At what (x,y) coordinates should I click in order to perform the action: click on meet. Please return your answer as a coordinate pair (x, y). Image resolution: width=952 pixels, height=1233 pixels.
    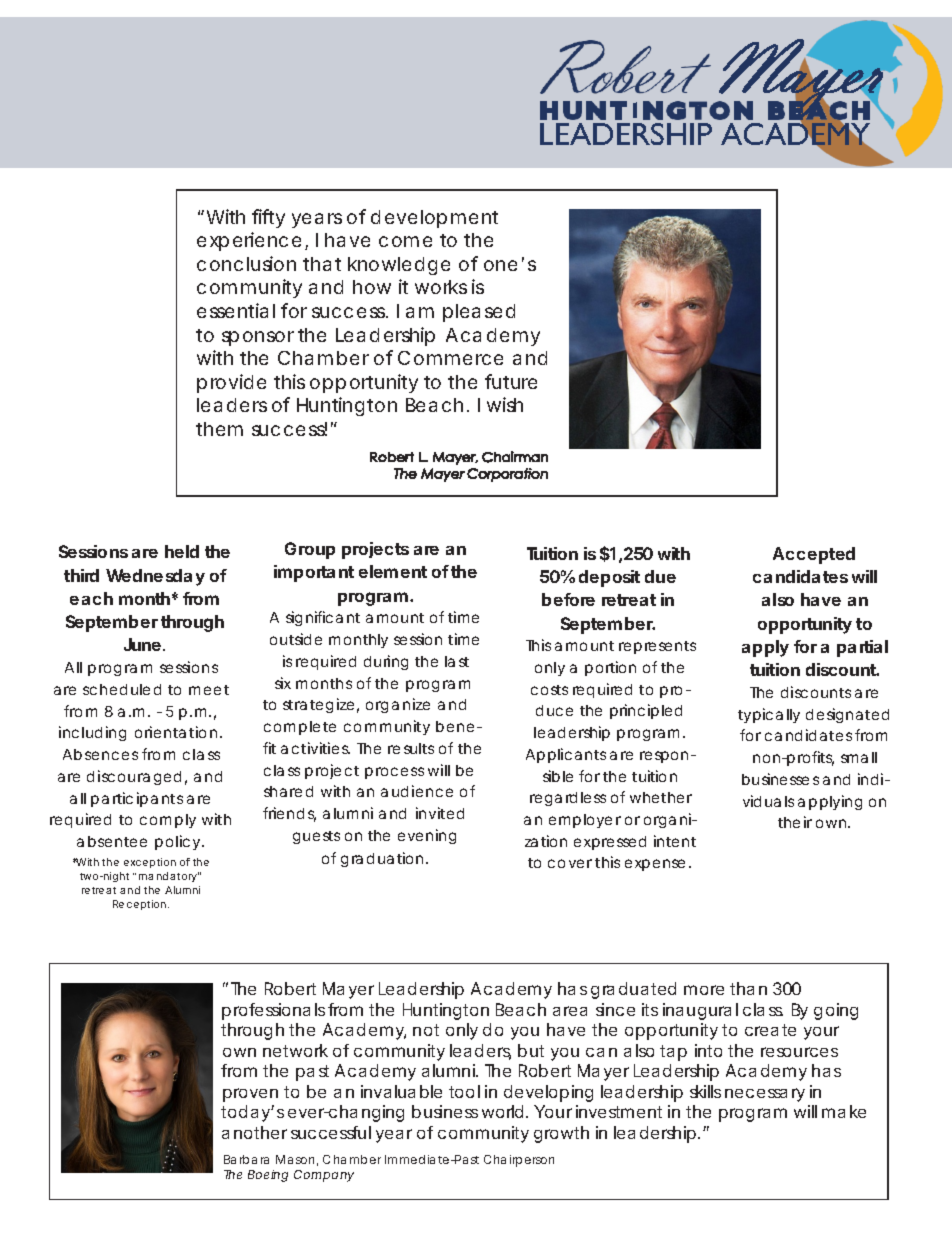
    Looking at the image, I should click on (209, 690).
